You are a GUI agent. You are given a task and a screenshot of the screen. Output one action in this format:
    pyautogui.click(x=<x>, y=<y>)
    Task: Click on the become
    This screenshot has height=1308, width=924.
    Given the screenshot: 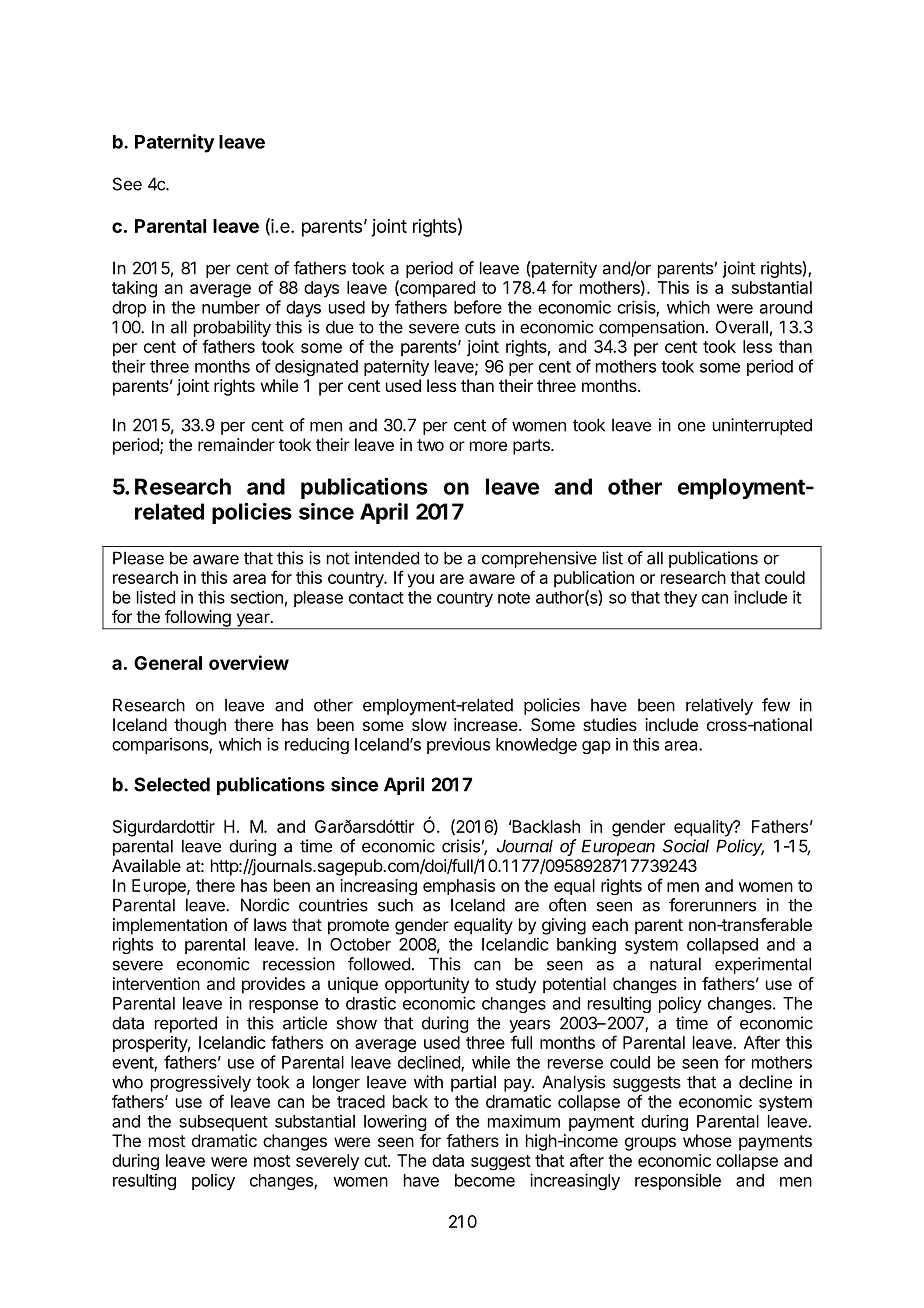 What is the action you would take?
    pyautogui.click(x=485, y=1180)
